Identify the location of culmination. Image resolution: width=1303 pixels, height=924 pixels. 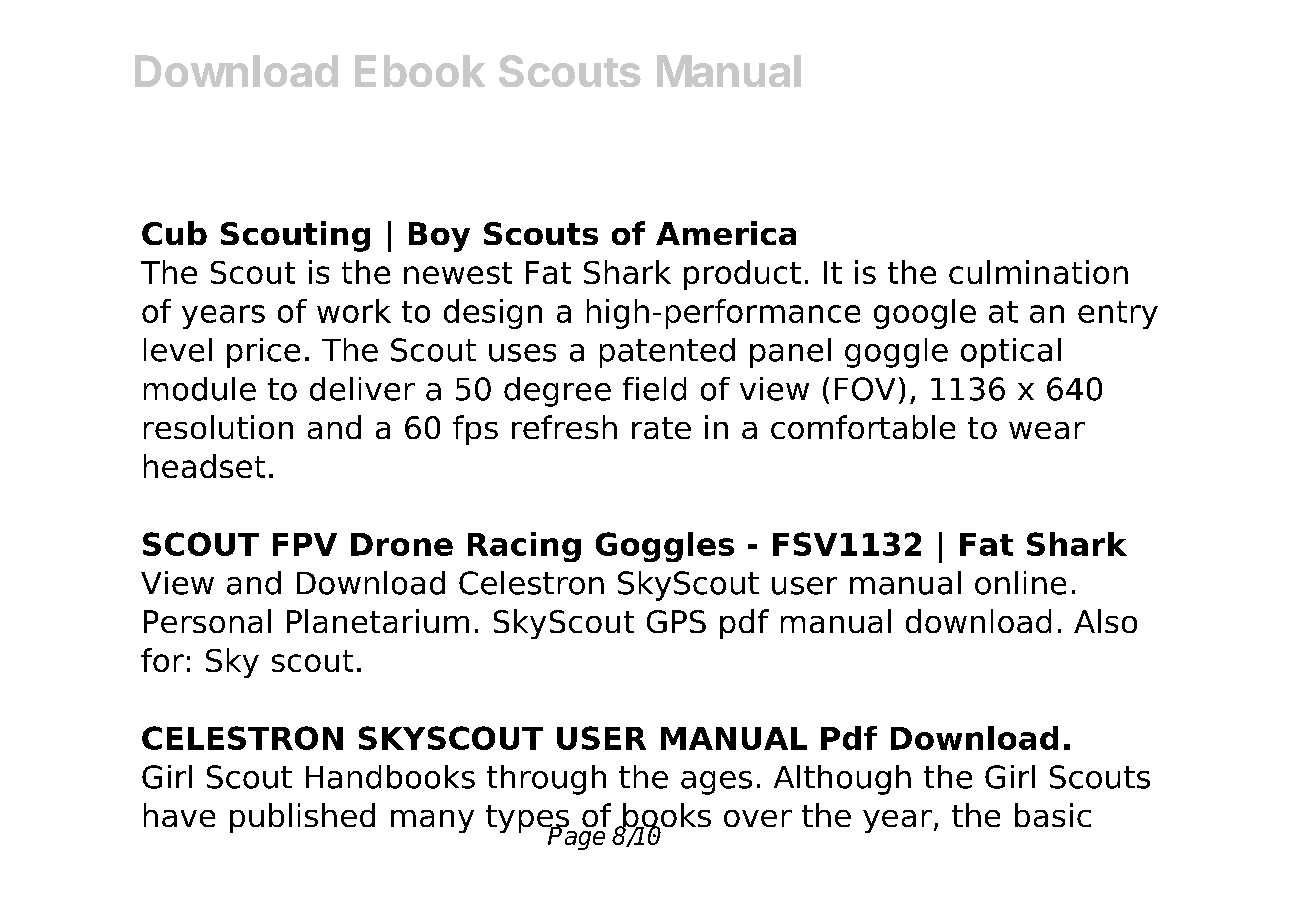
(1038, 272).
